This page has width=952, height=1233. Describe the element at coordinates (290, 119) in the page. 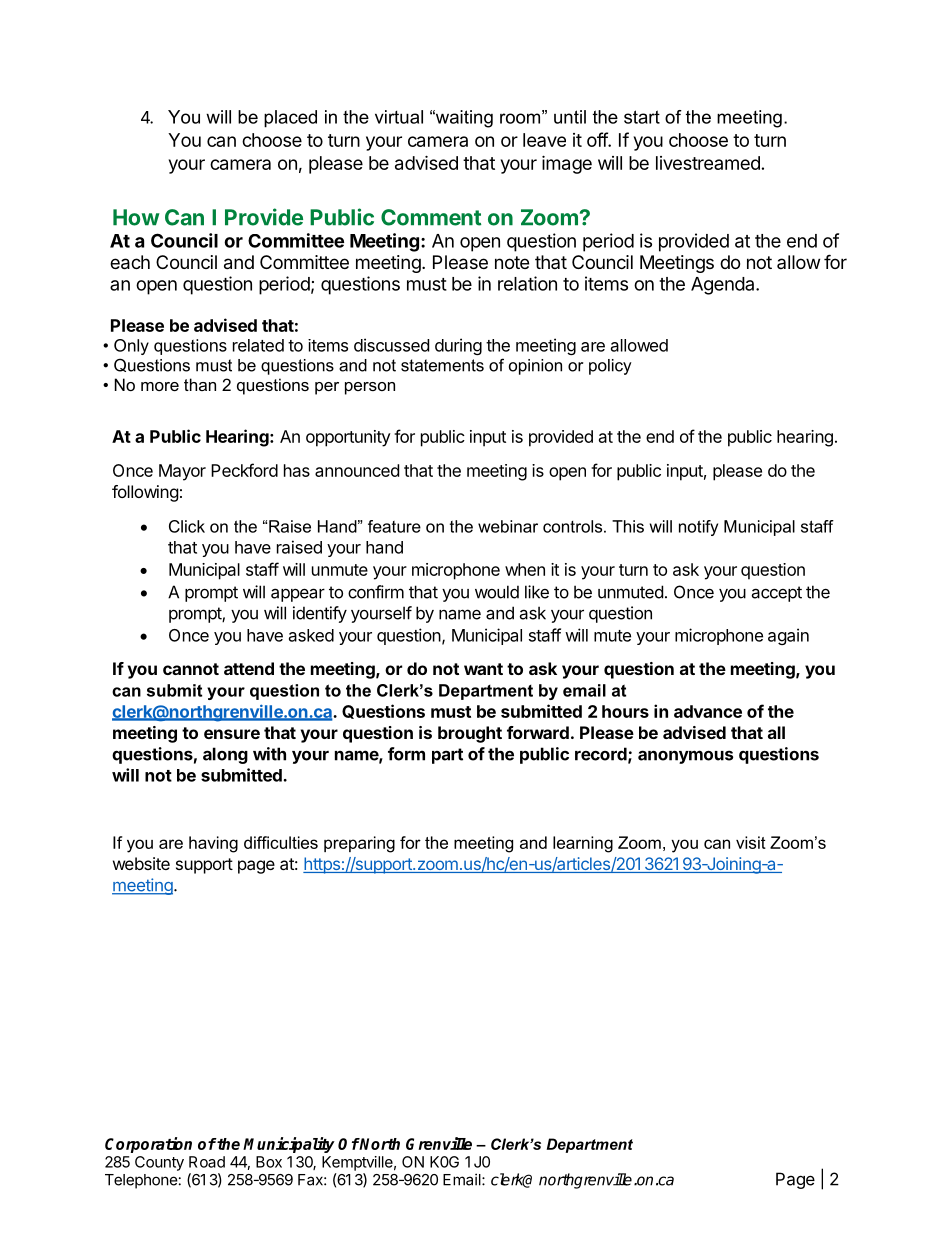

I see `placed` at that location.
